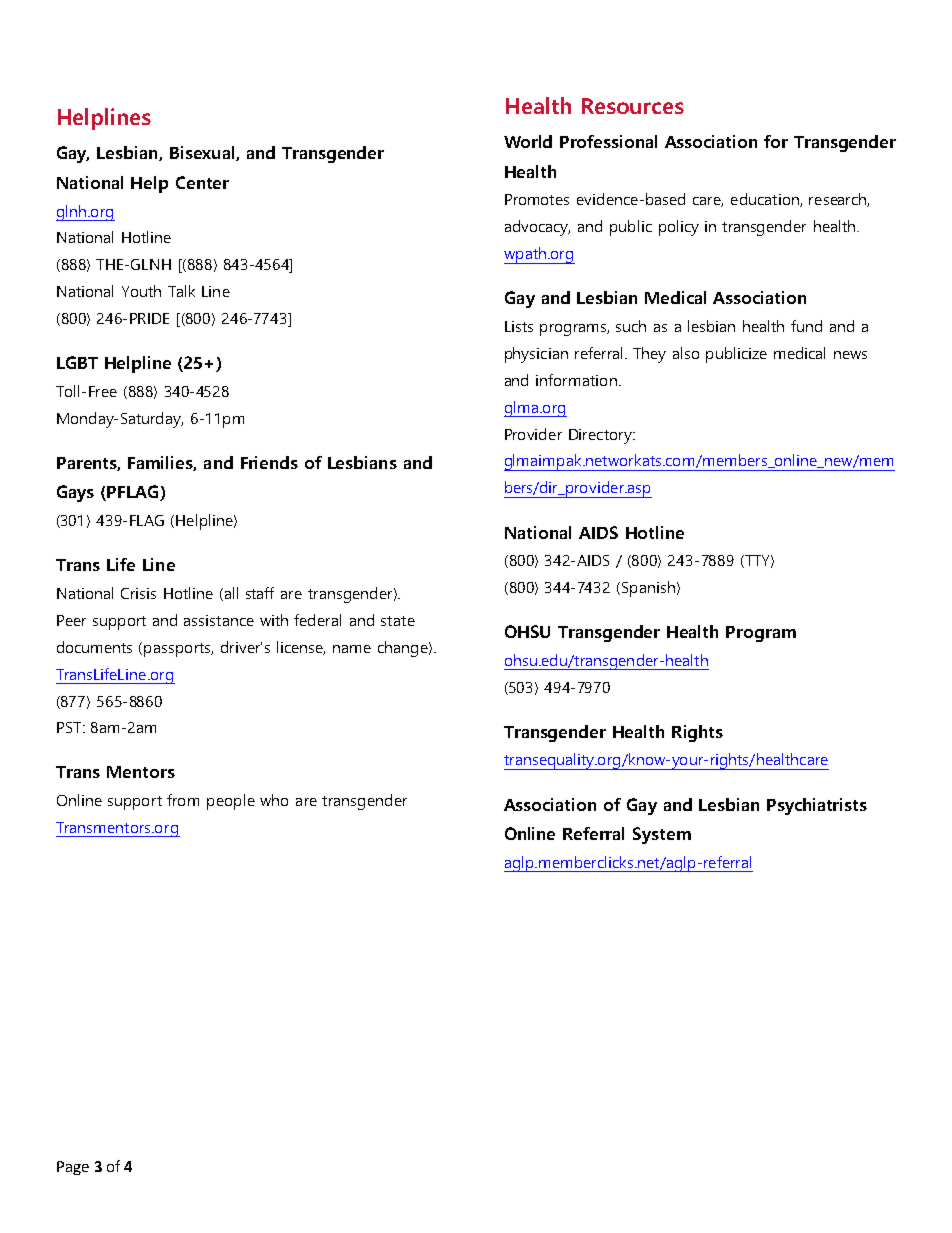 The height and width of the image is (1233, 952). What do you see at coordinates (528, 141) in the image?
I see `World` at bounding box center [528, 141].
